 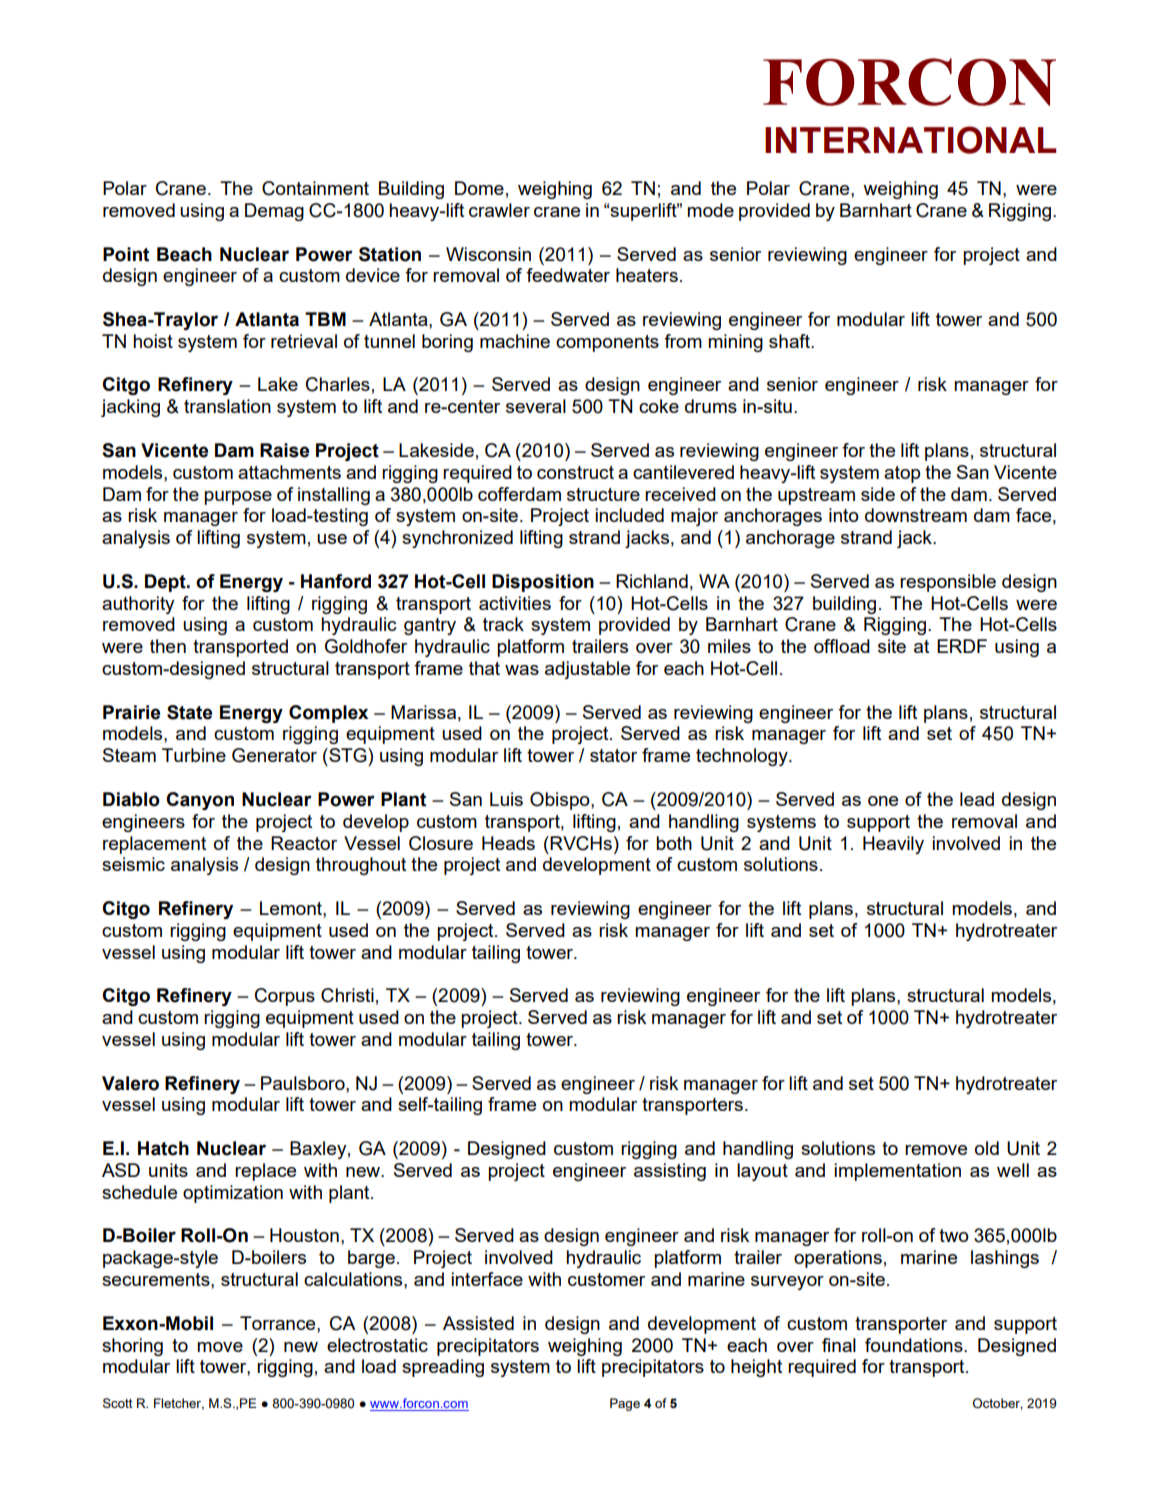 I want to click on Page, so click(x=625, y=1404).
